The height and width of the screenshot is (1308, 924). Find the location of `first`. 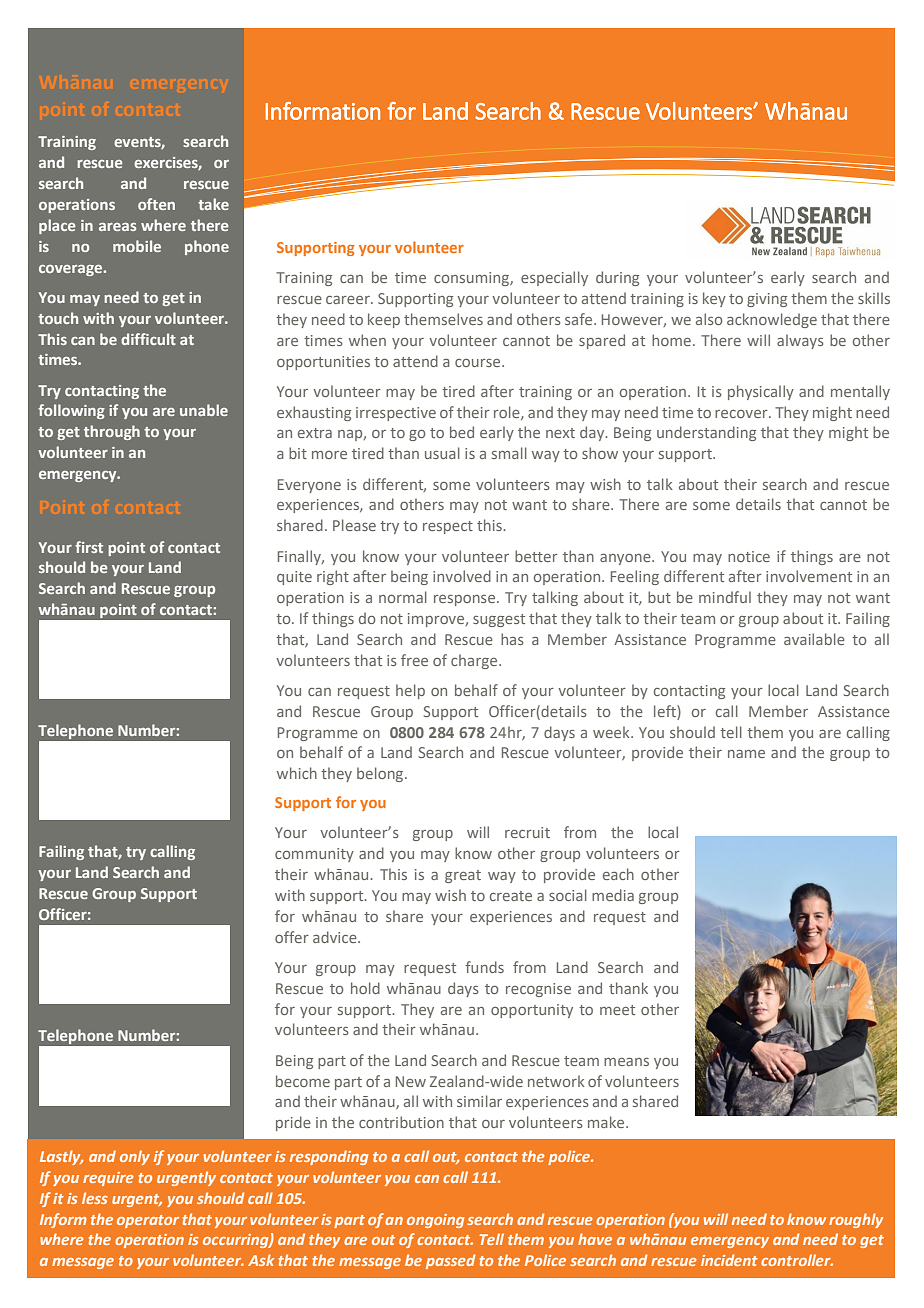

first is located at coordinates (89, 547).
